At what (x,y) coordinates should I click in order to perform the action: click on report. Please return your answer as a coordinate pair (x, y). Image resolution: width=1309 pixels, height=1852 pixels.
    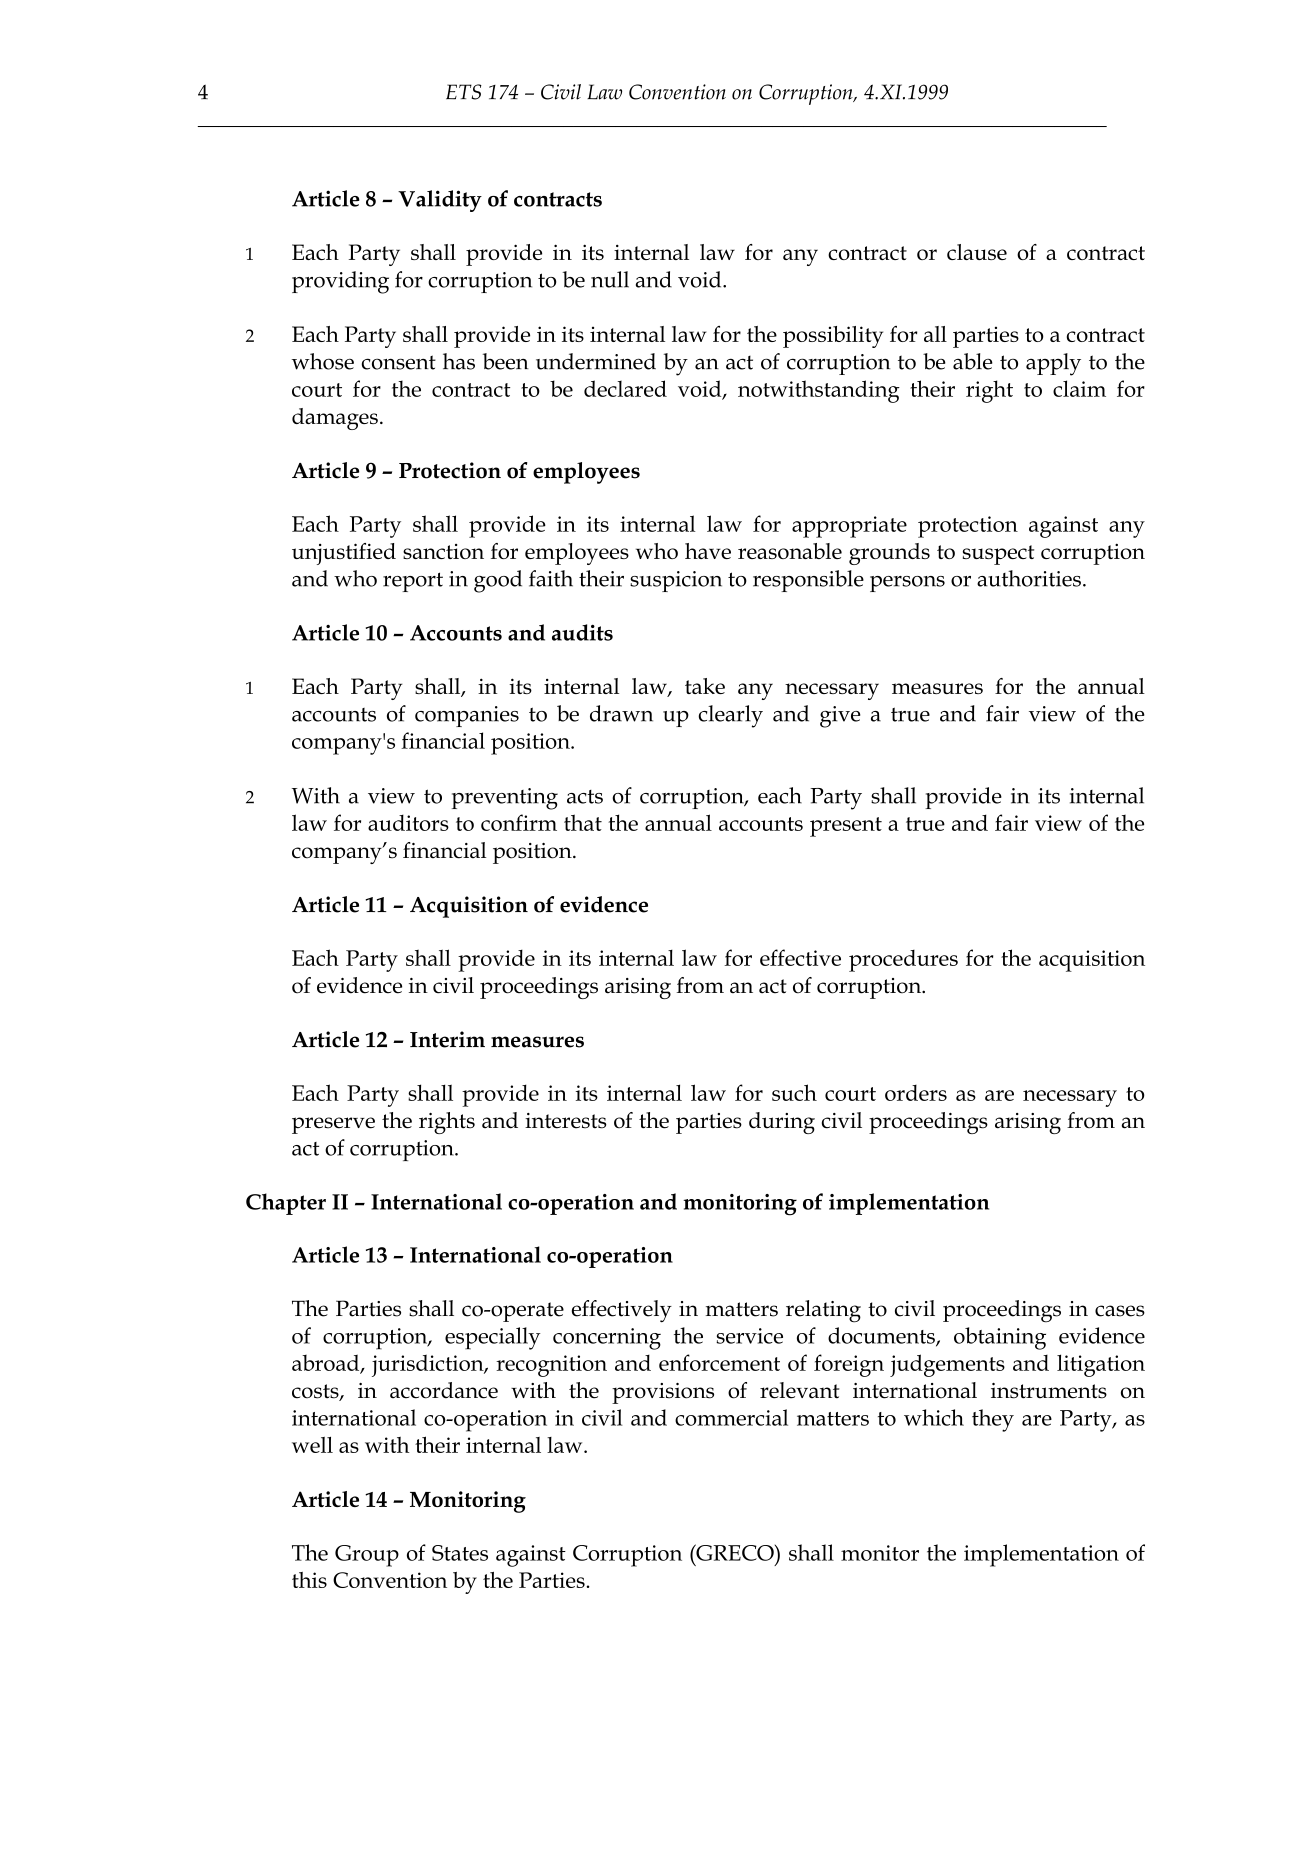
    Looking at the image, I should click on (413, 582).
